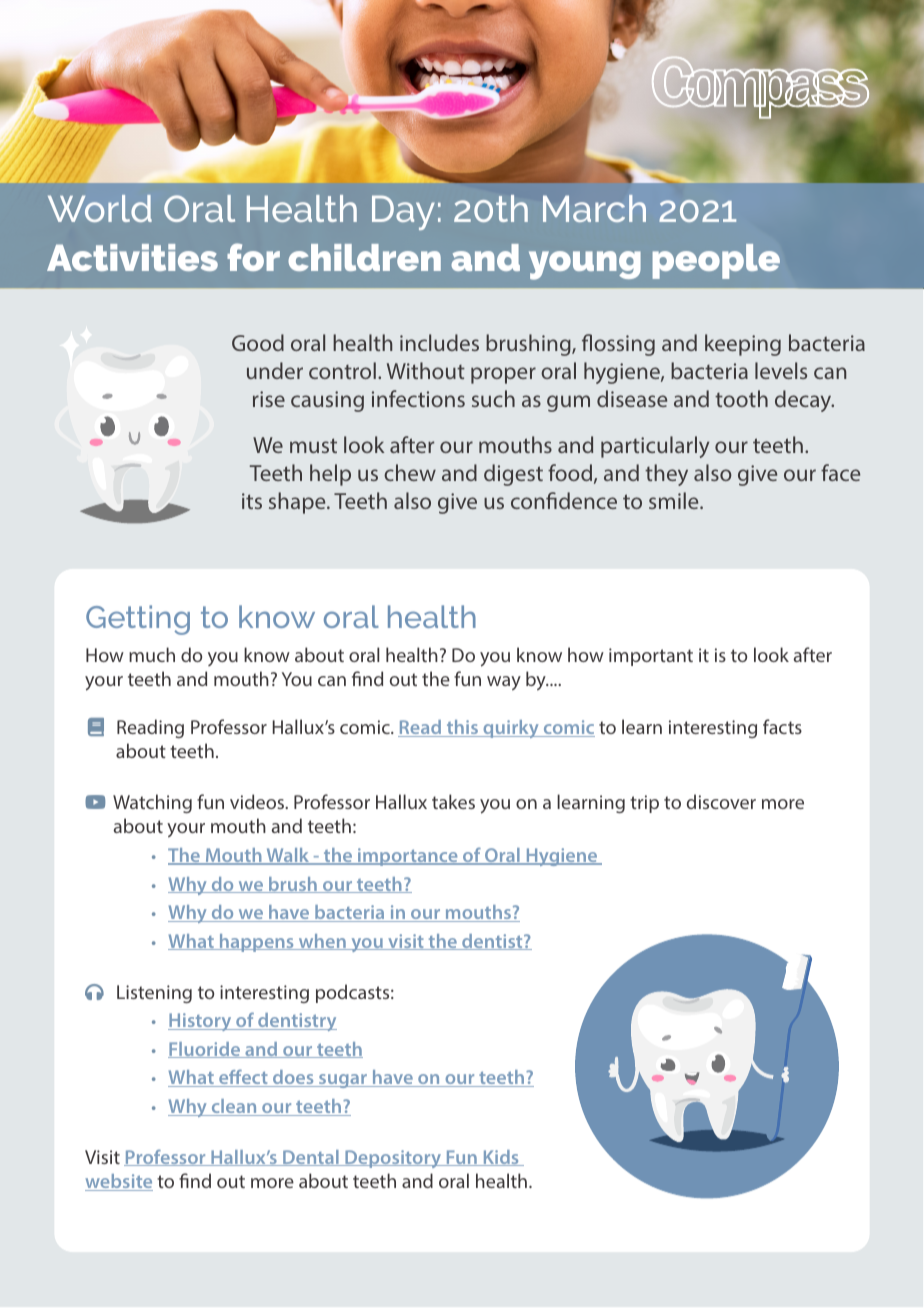  What do you see at coordinates (403, 212) in the page?
I see `Day` at bounding box center [403, 212].
